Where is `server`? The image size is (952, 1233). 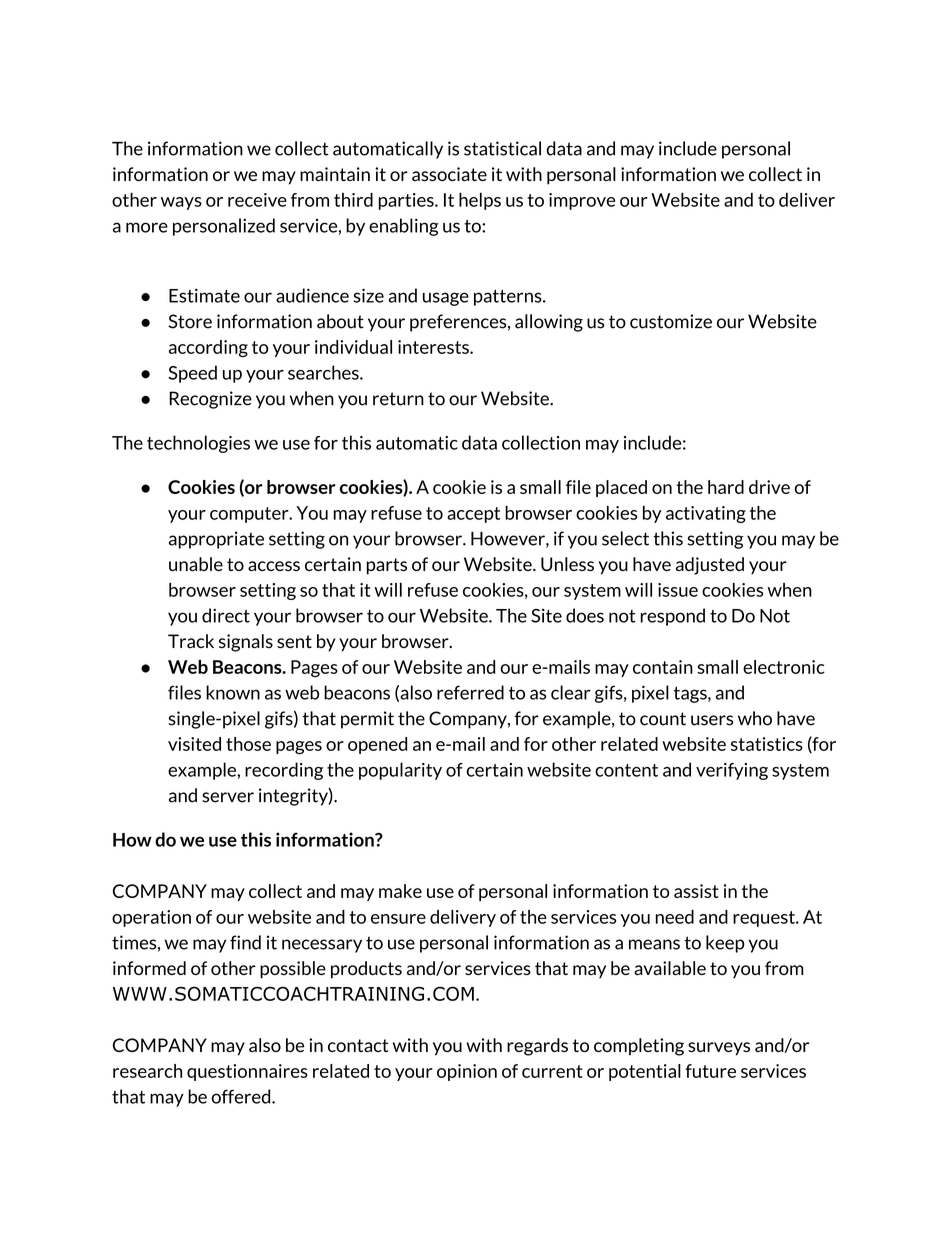
server is located at coordinates (228, 797).
